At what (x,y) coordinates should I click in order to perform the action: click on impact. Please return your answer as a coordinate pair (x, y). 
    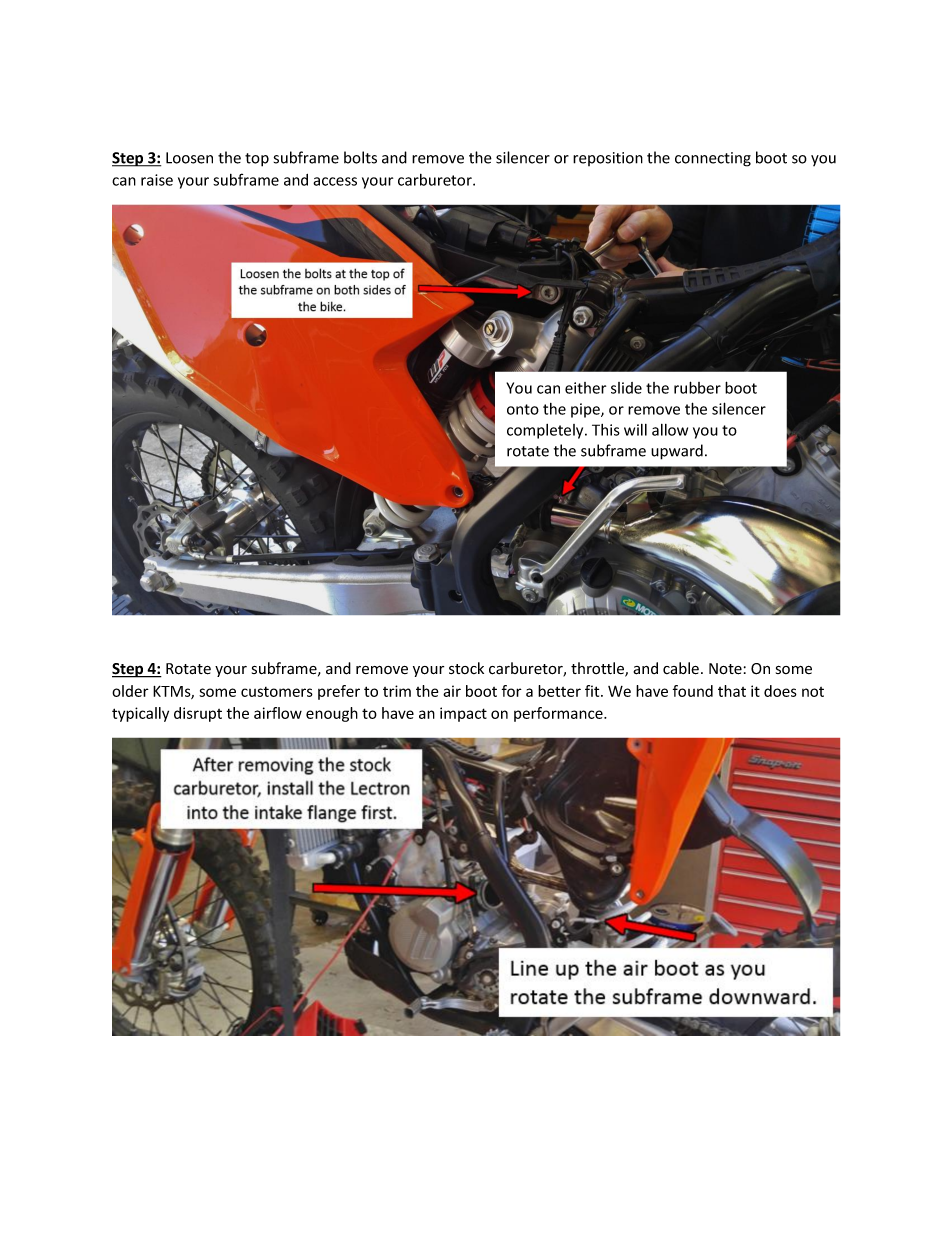
    Looking at the image, I should click on (463, 714).
